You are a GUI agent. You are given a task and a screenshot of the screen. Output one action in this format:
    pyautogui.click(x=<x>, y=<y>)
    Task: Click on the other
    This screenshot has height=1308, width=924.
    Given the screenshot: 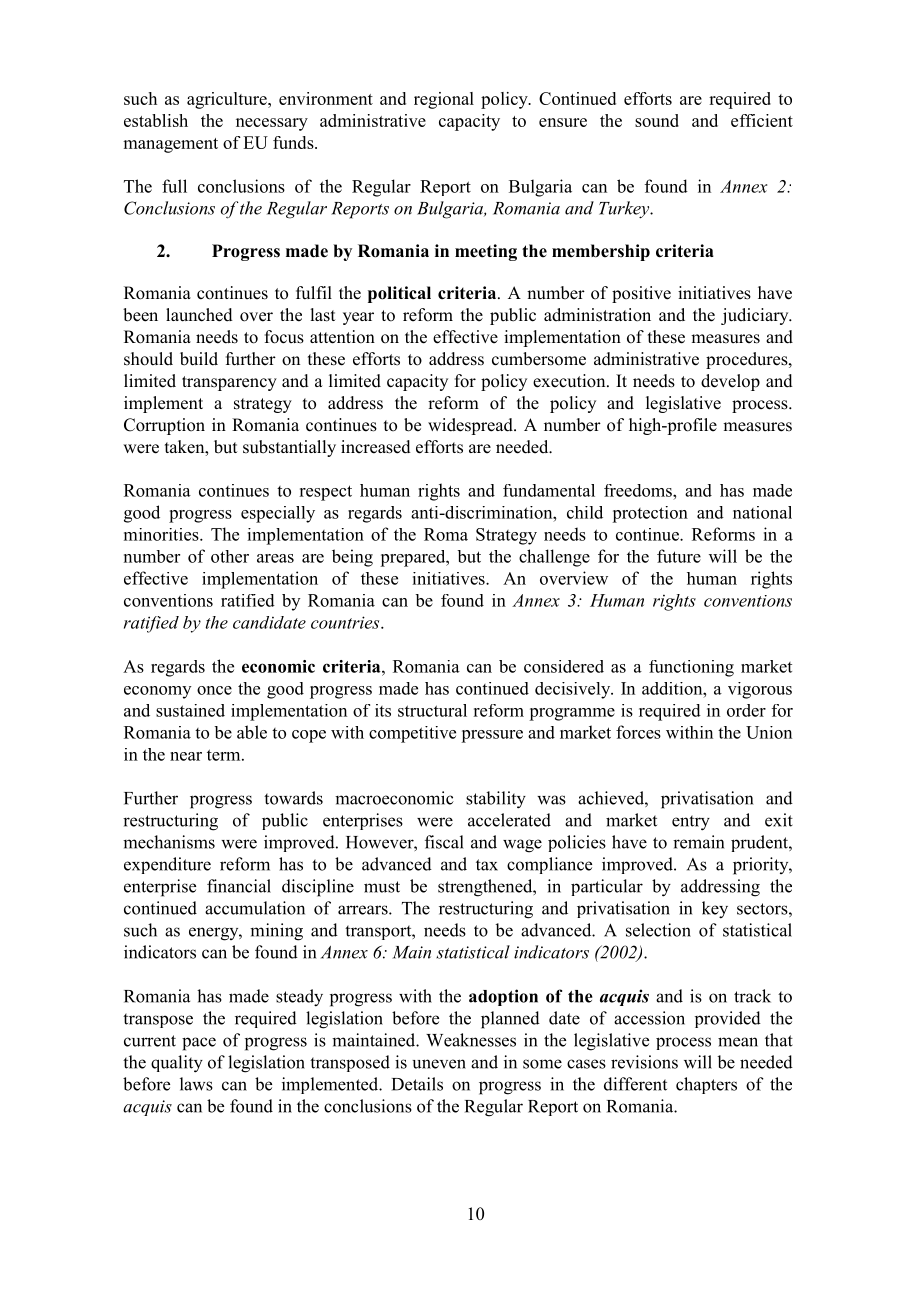 What is the action you would take?
    pyautogui.click(x=230, y=556)
